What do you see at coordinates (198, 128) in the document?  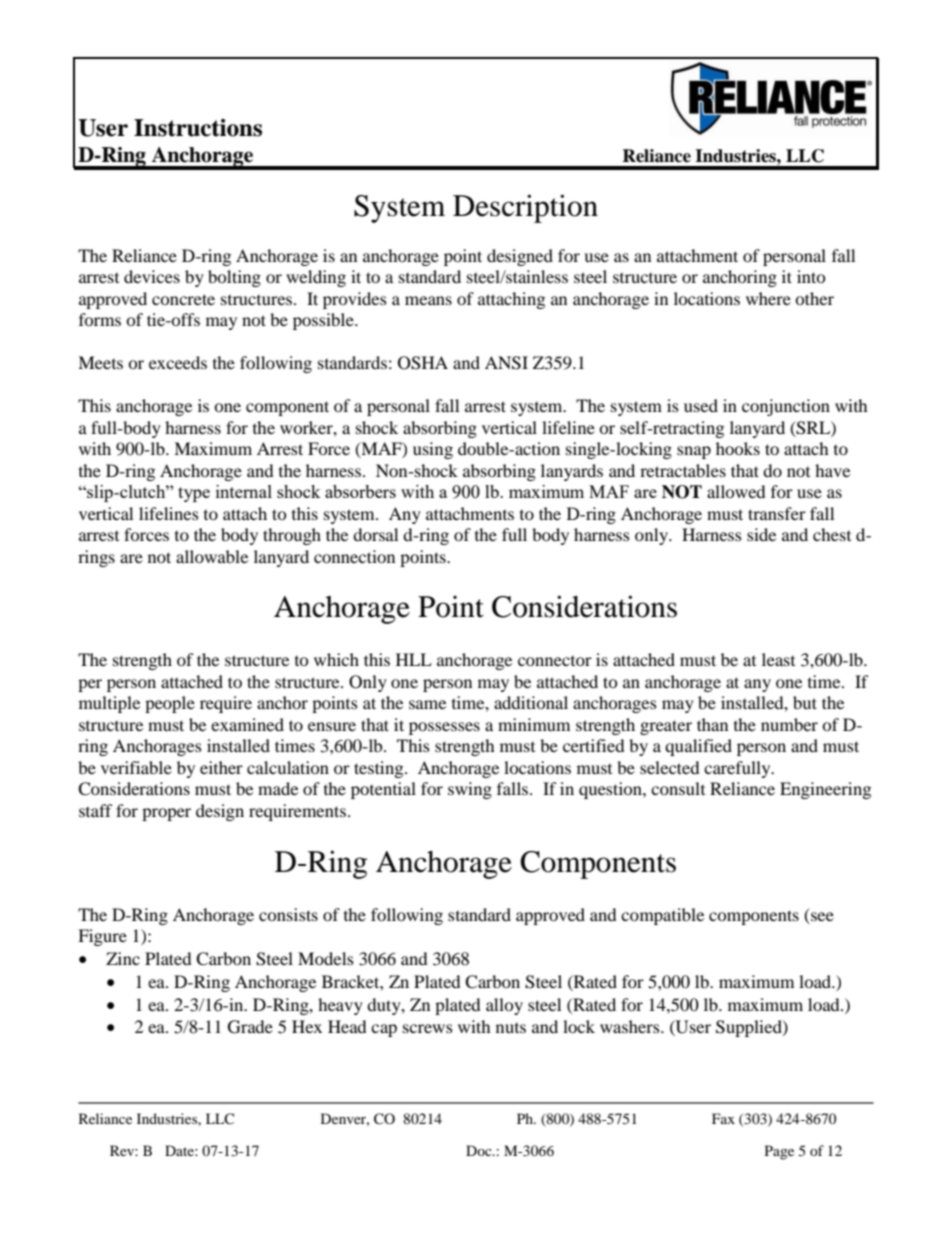 I see `Instructions` at bounding box center [198, 128].
